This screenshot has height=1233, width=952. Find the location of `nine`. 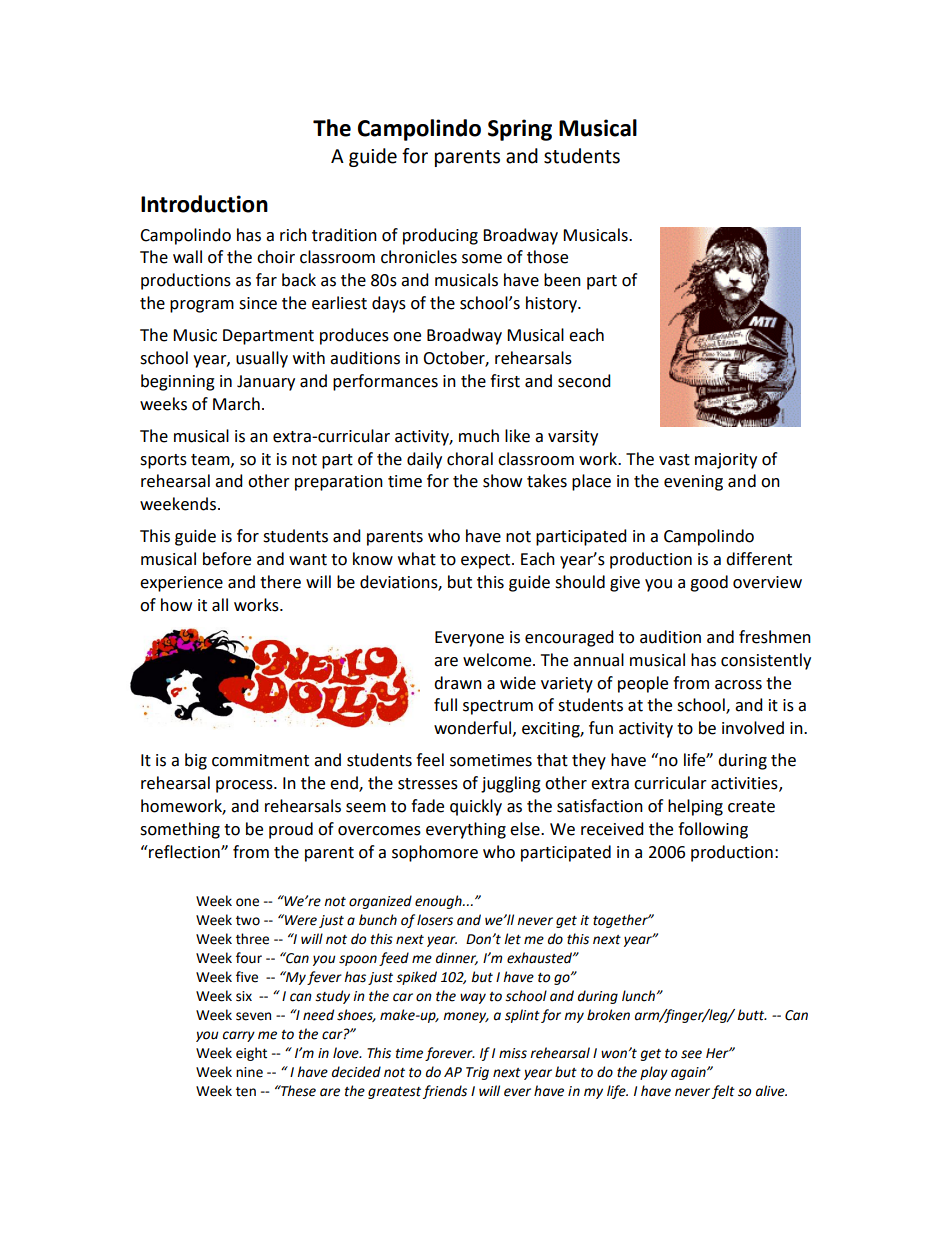

nine is located at coordinates (249, 1072).
